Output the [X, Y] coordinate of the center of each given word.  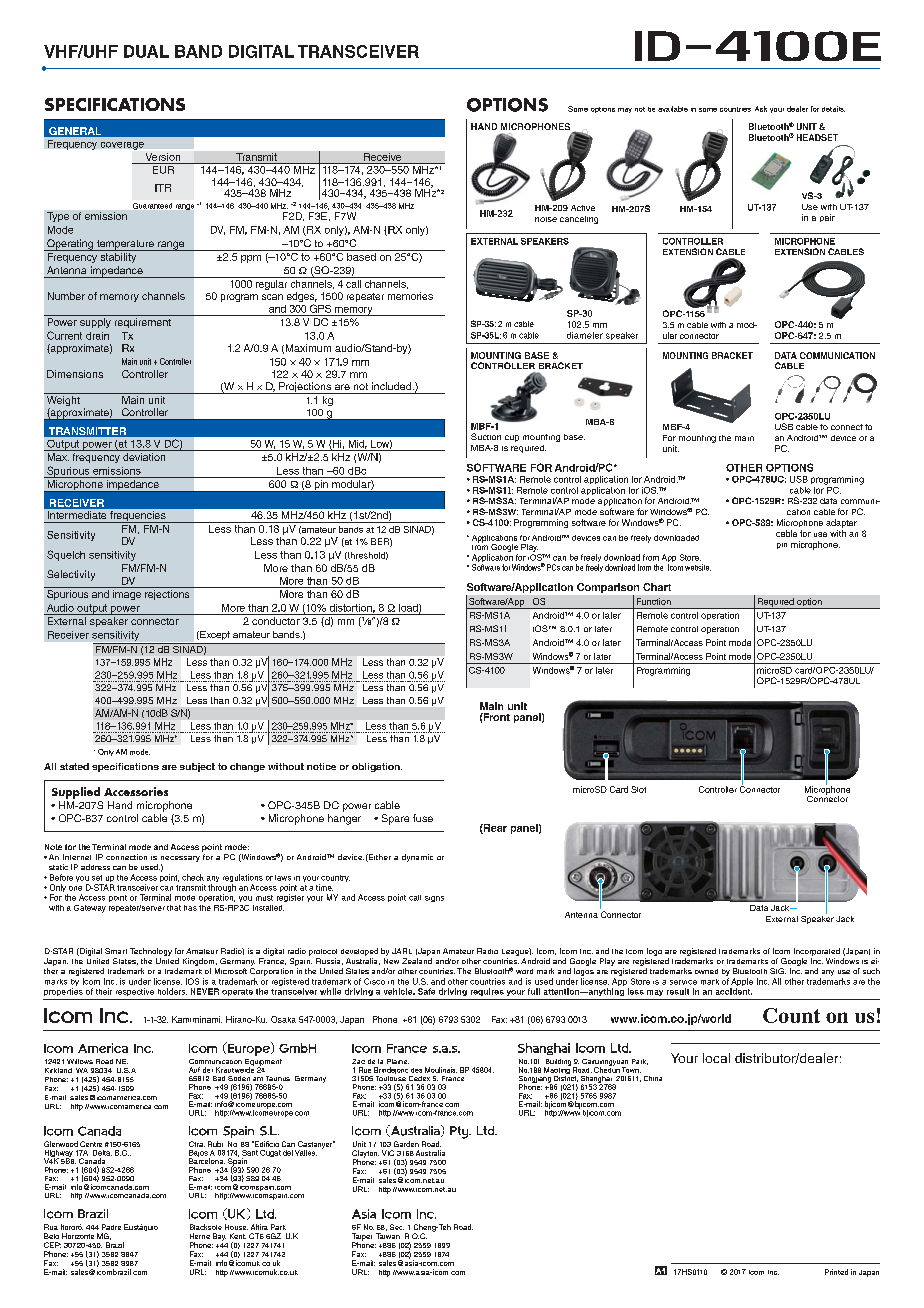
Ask [761, 109]
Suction [486, 436]
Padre [111, 1227]
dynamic [417, 858]
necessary [180, 859]
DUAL [146, 51]
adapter [841, 523]
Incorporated [817, 952]
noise [546, 219]
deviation [144, 457]
